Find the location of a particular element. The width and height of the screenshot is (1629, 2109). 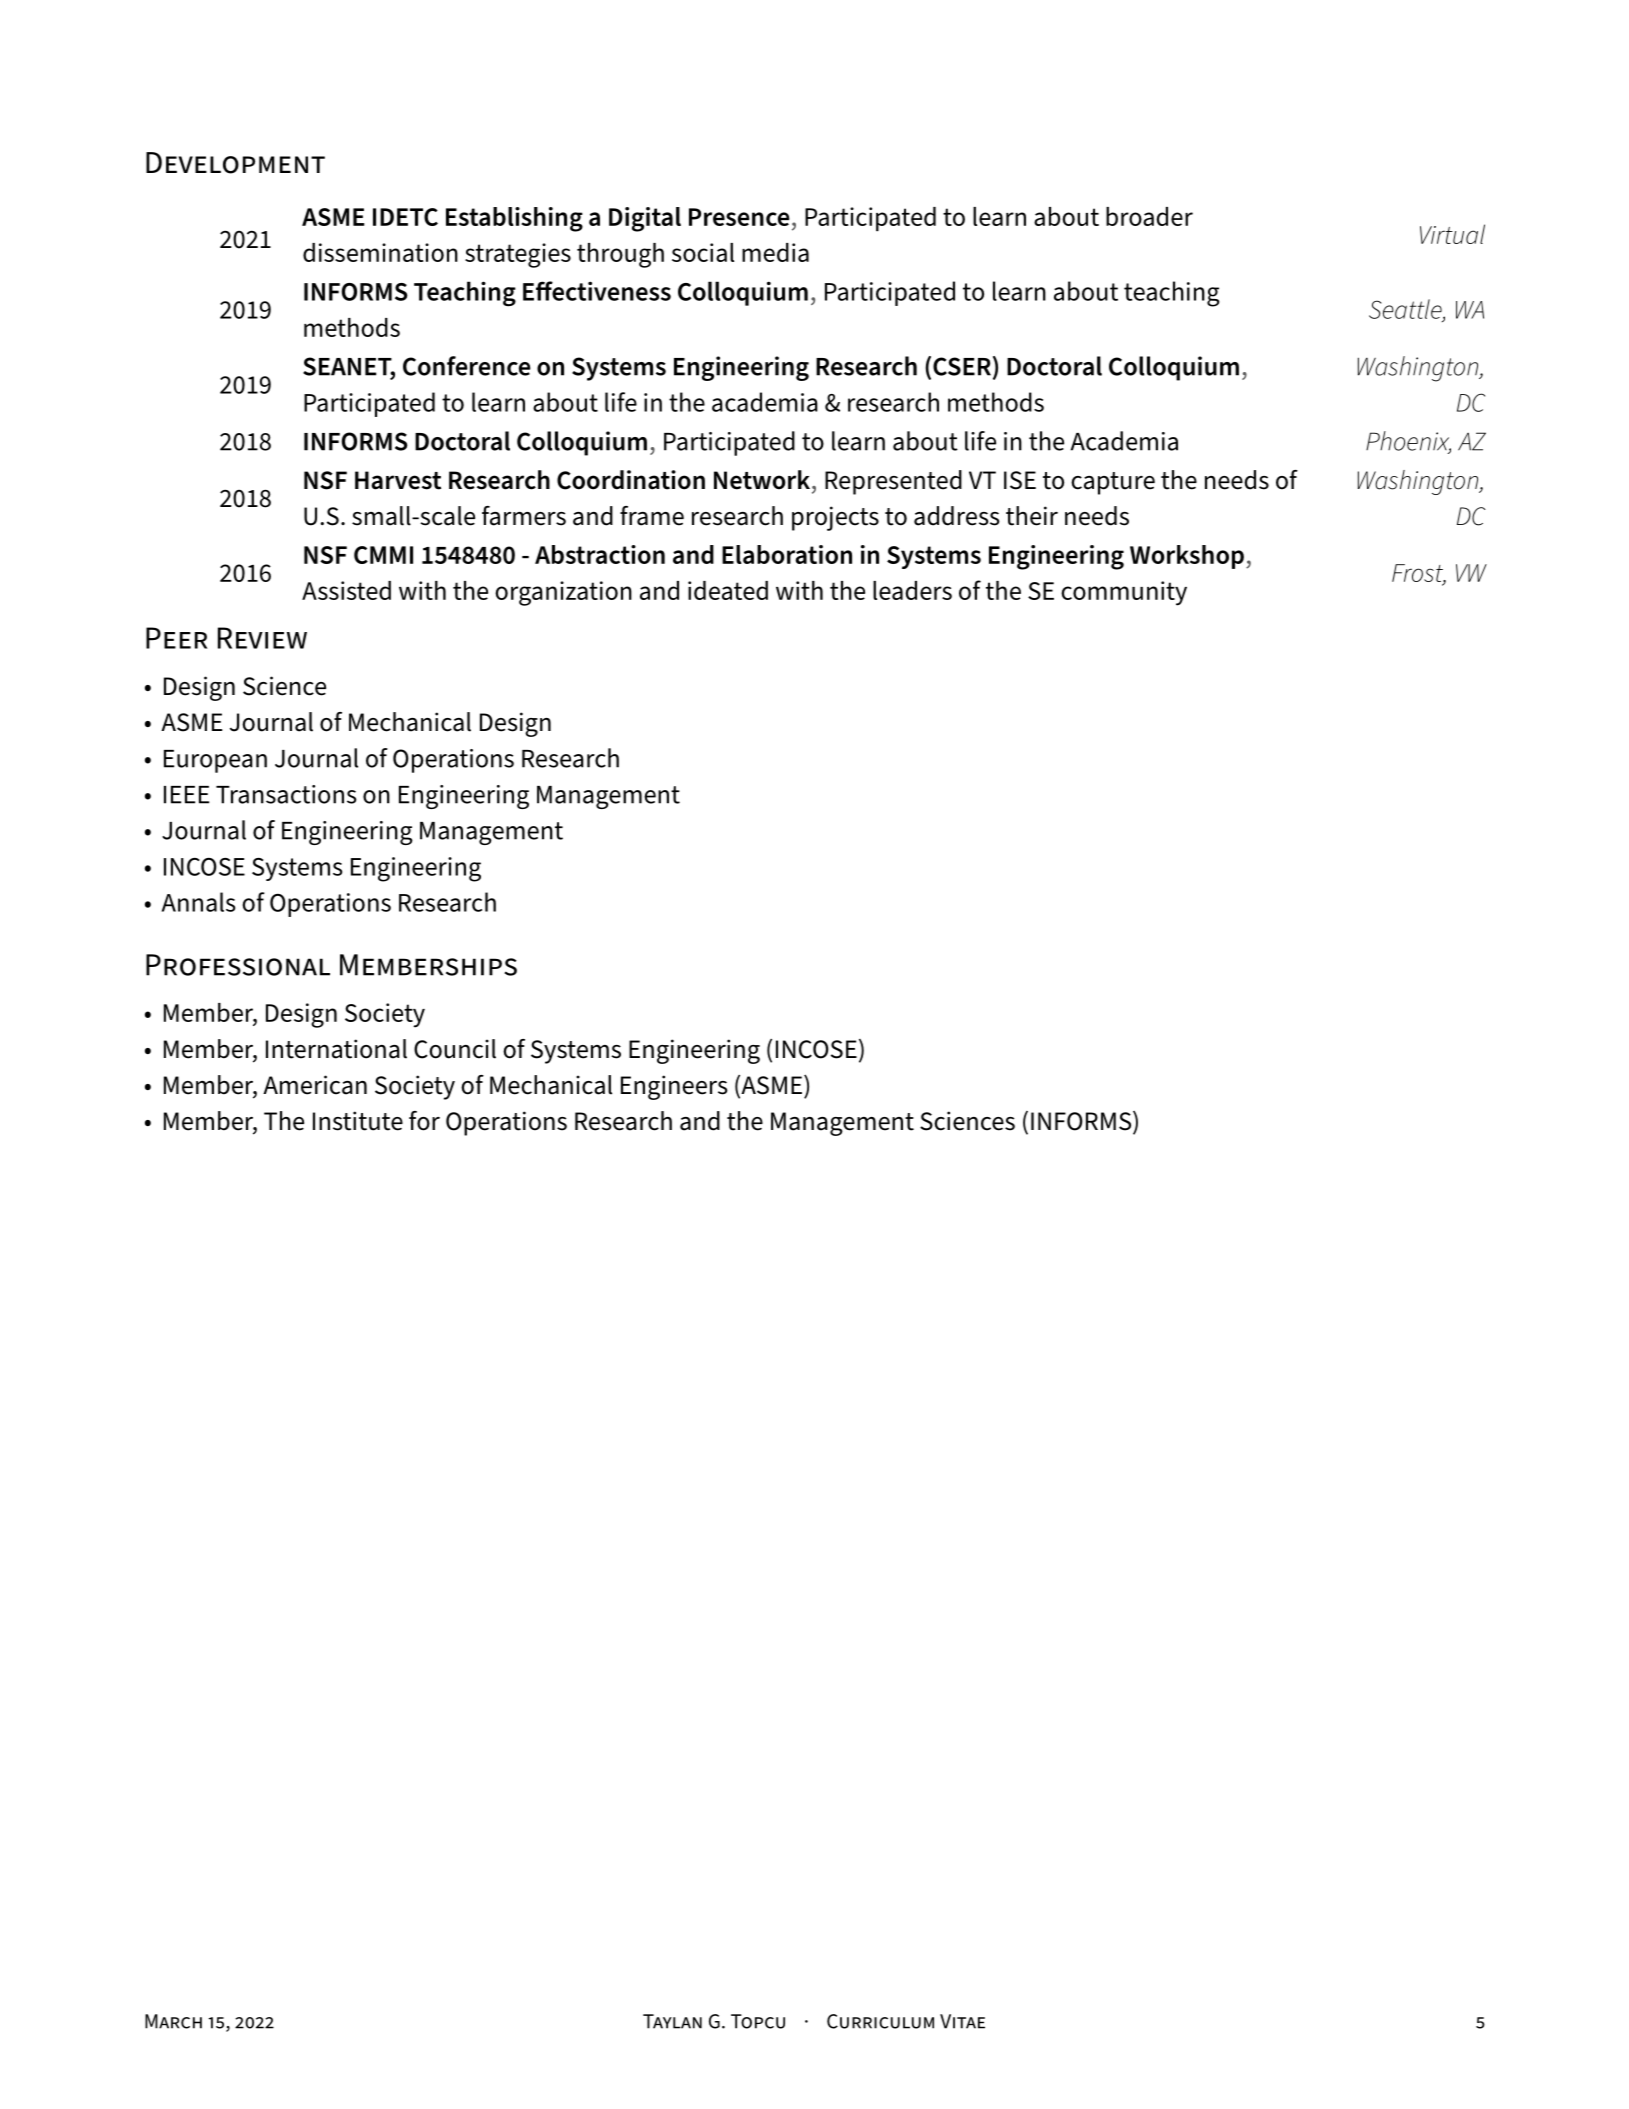

MARCH is located at coordinates (173, 2021).
